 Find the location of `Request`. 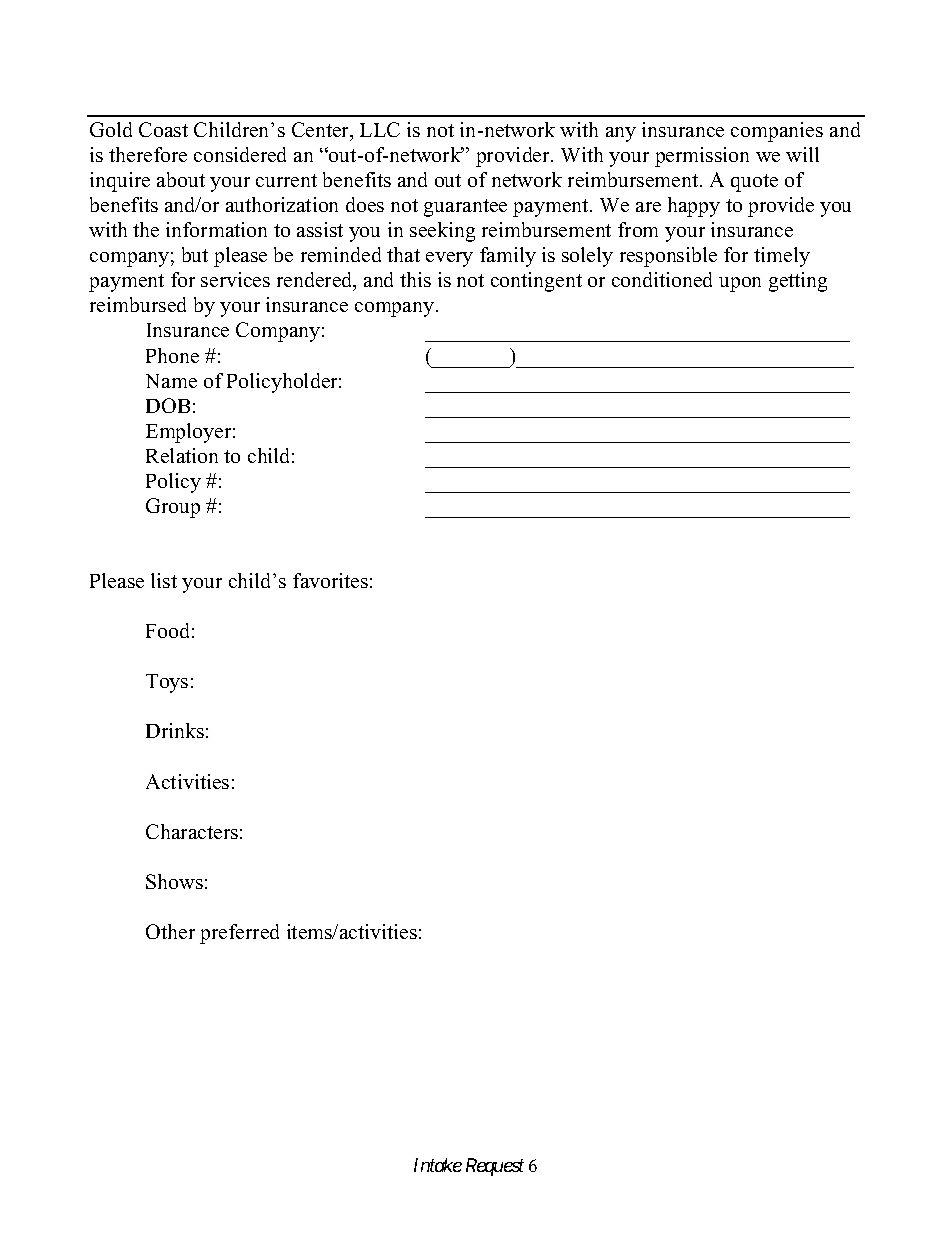

Request is located at coordinates (495, 1167).
